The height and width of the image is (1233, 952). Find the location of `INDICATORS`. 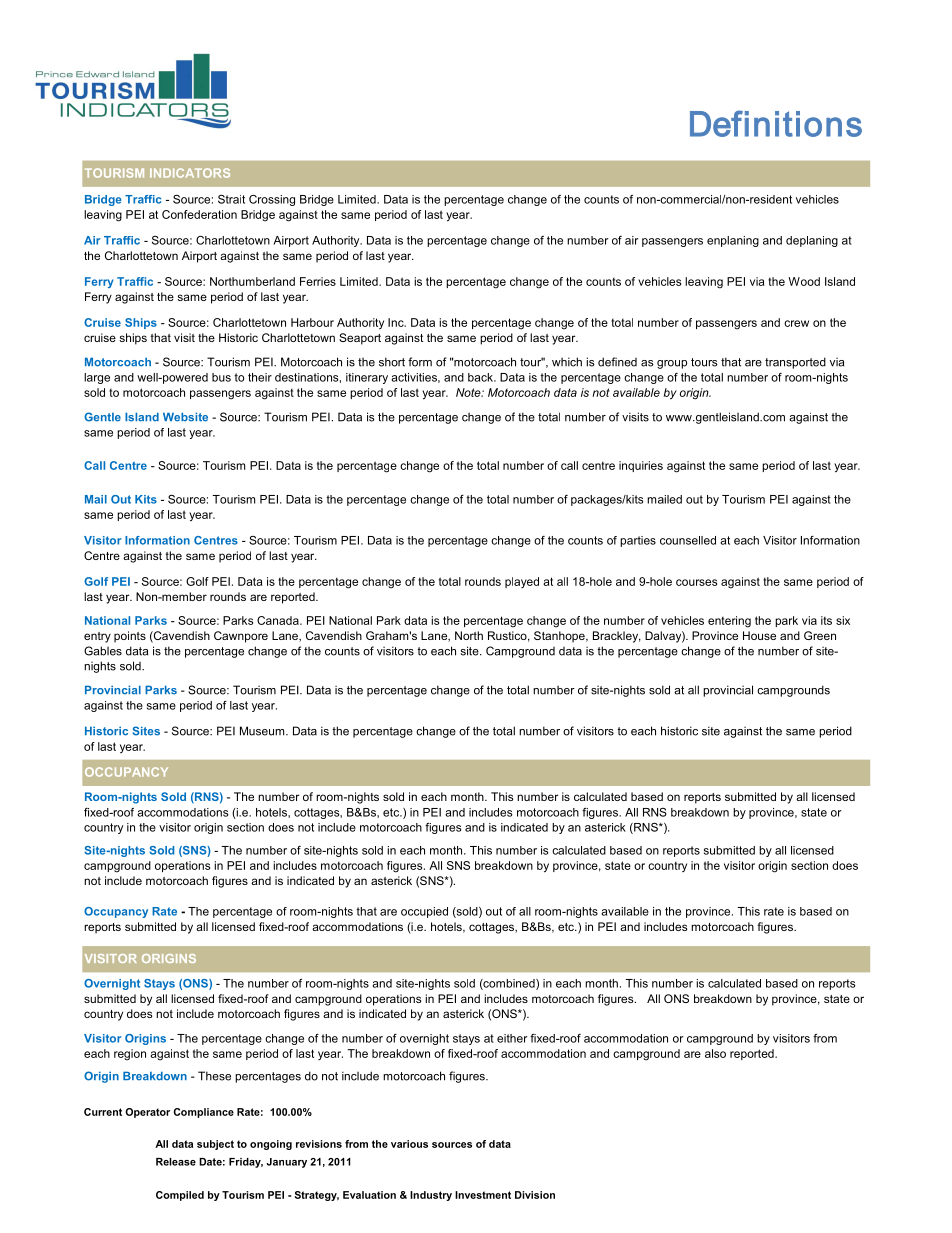

INDICATORS is located at coordinates (190, 173).
